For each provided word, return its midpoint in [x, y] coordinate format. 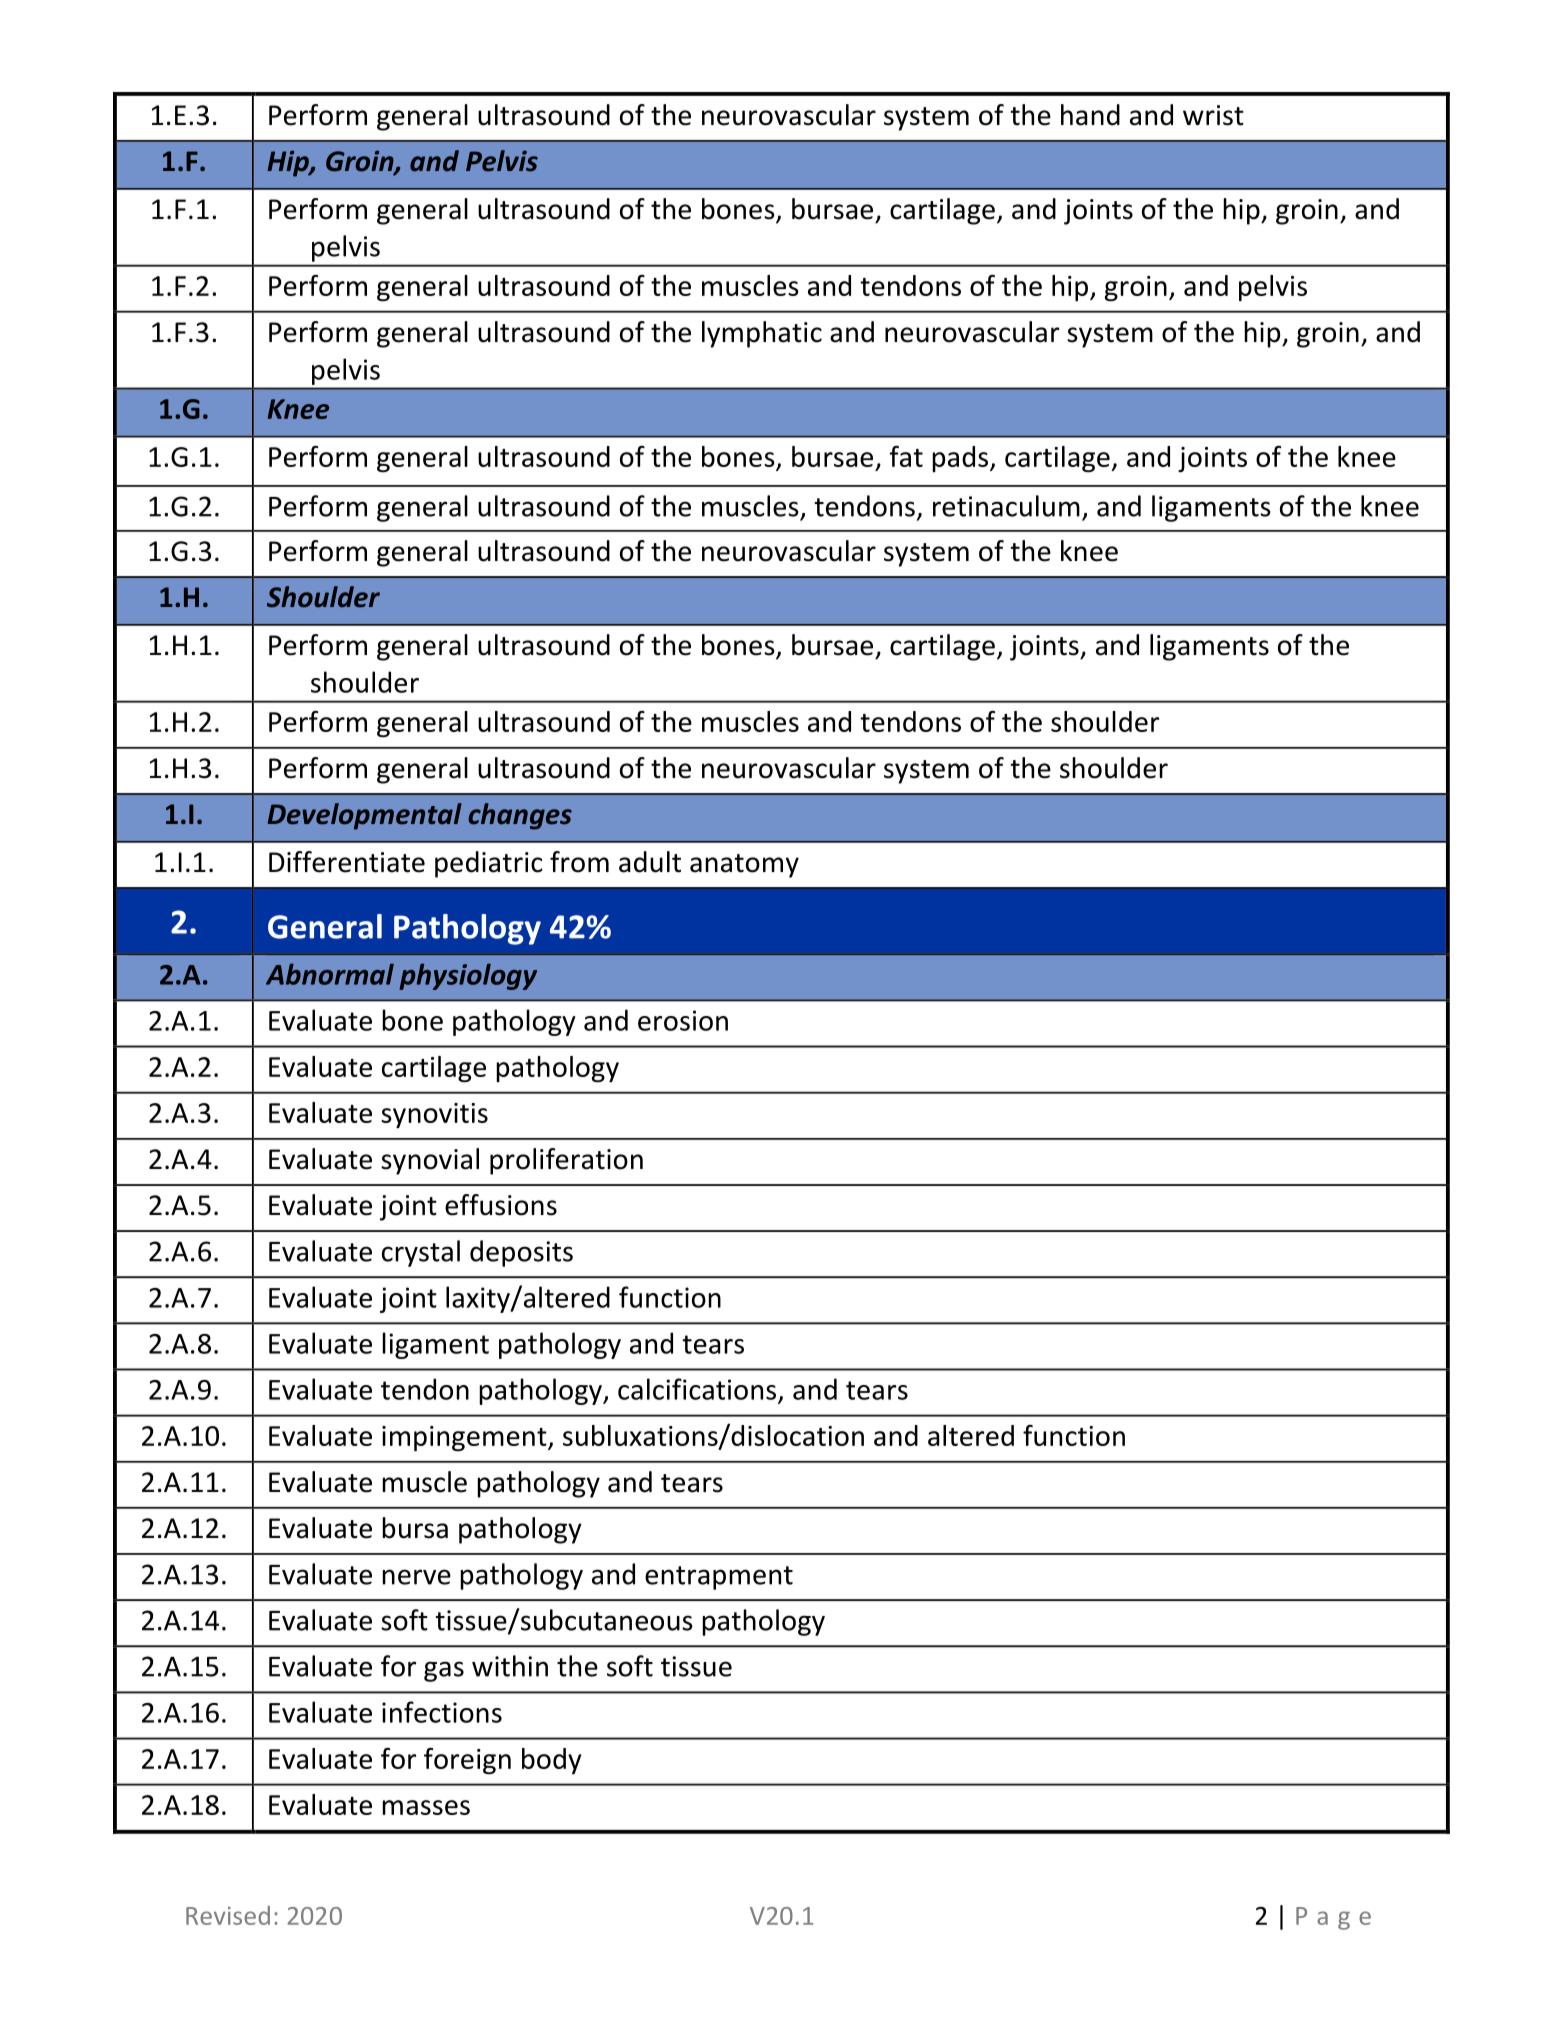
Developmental [365, 816]
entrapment [719, 1578]
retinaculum [1006, 506]
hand [1090, 115]
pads [961, 459]
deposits [521, 1253]
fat [906, 456]
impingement [465, 1439]
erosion [683, 1020]
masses [426, 1807]
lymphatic [762, 334]
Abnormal [330, 974]
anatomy [744, 866]
